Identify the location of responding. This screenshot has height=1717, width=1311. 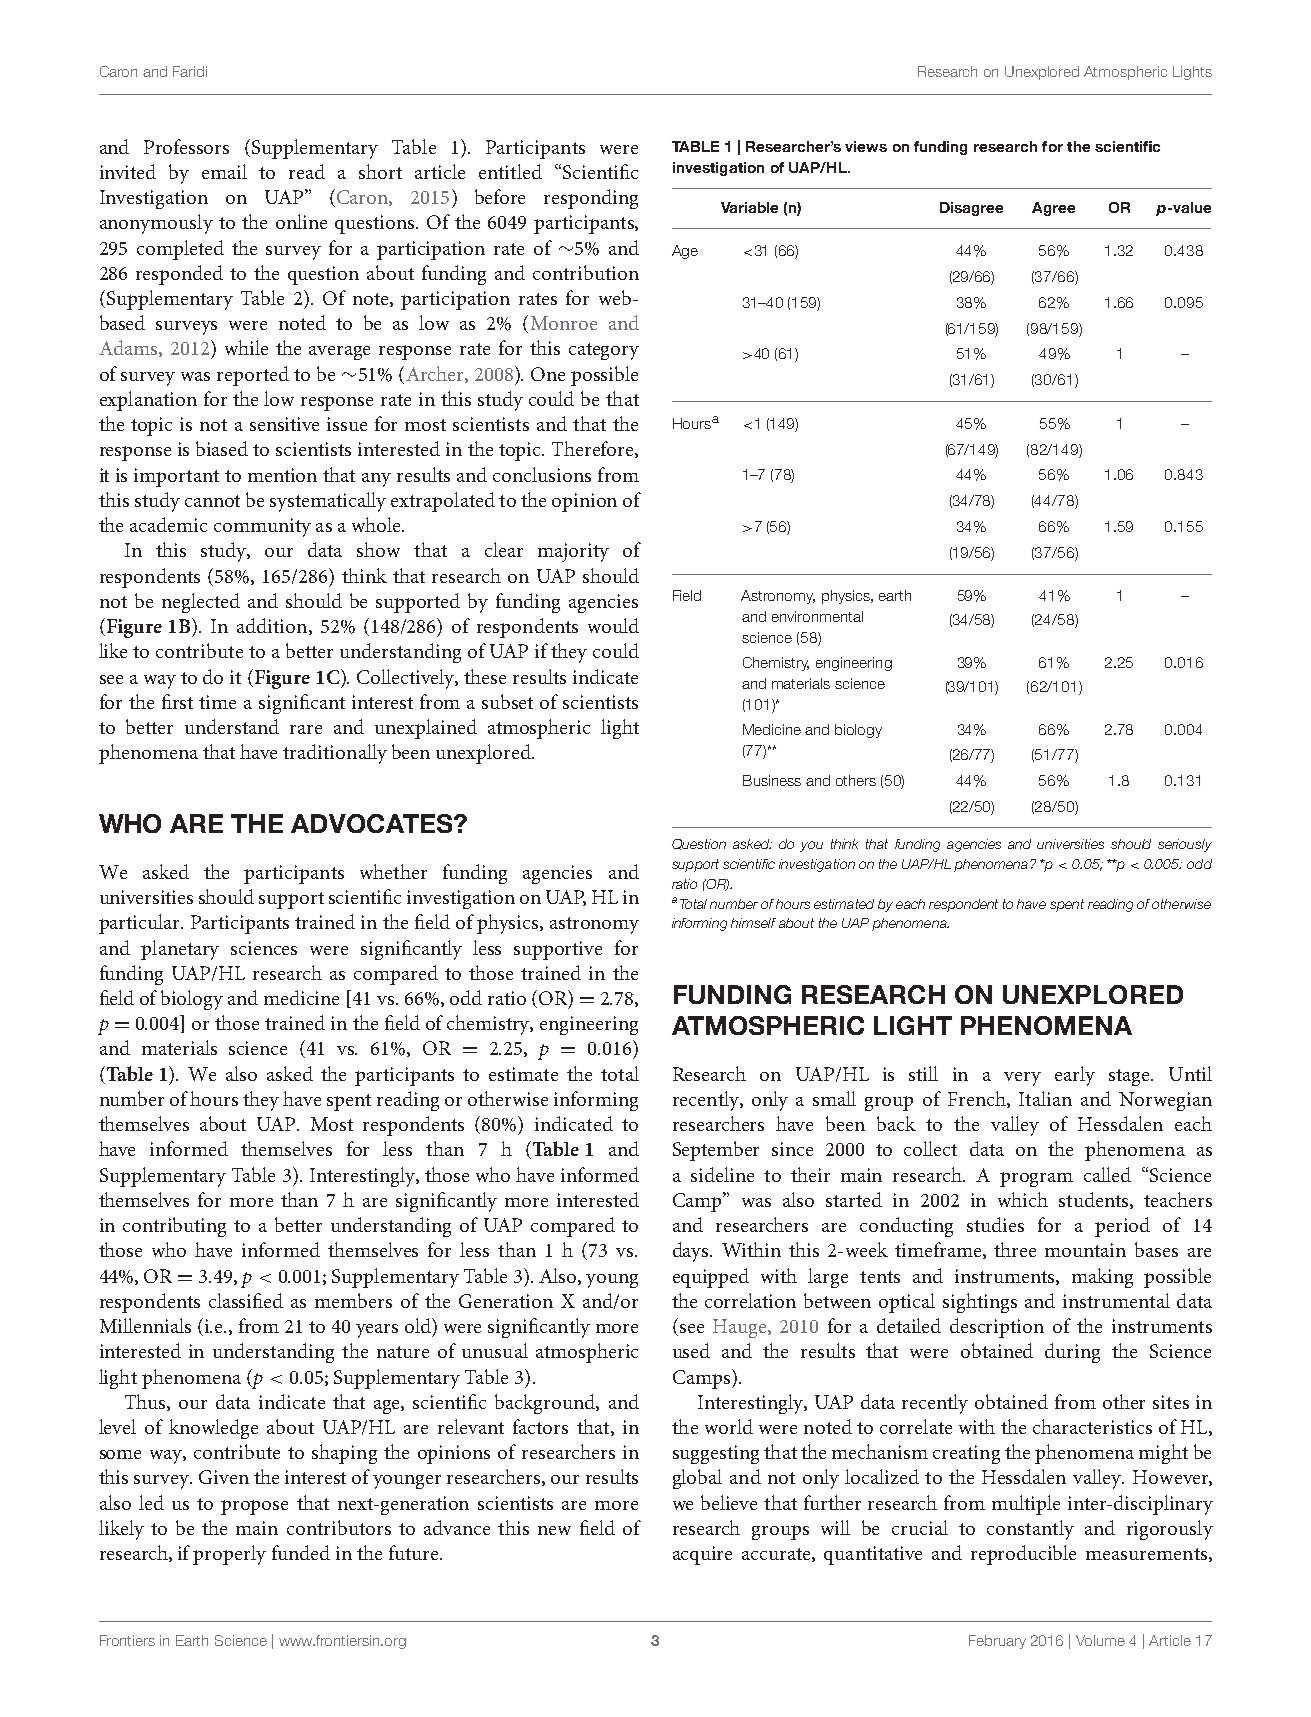
(591, 199).
